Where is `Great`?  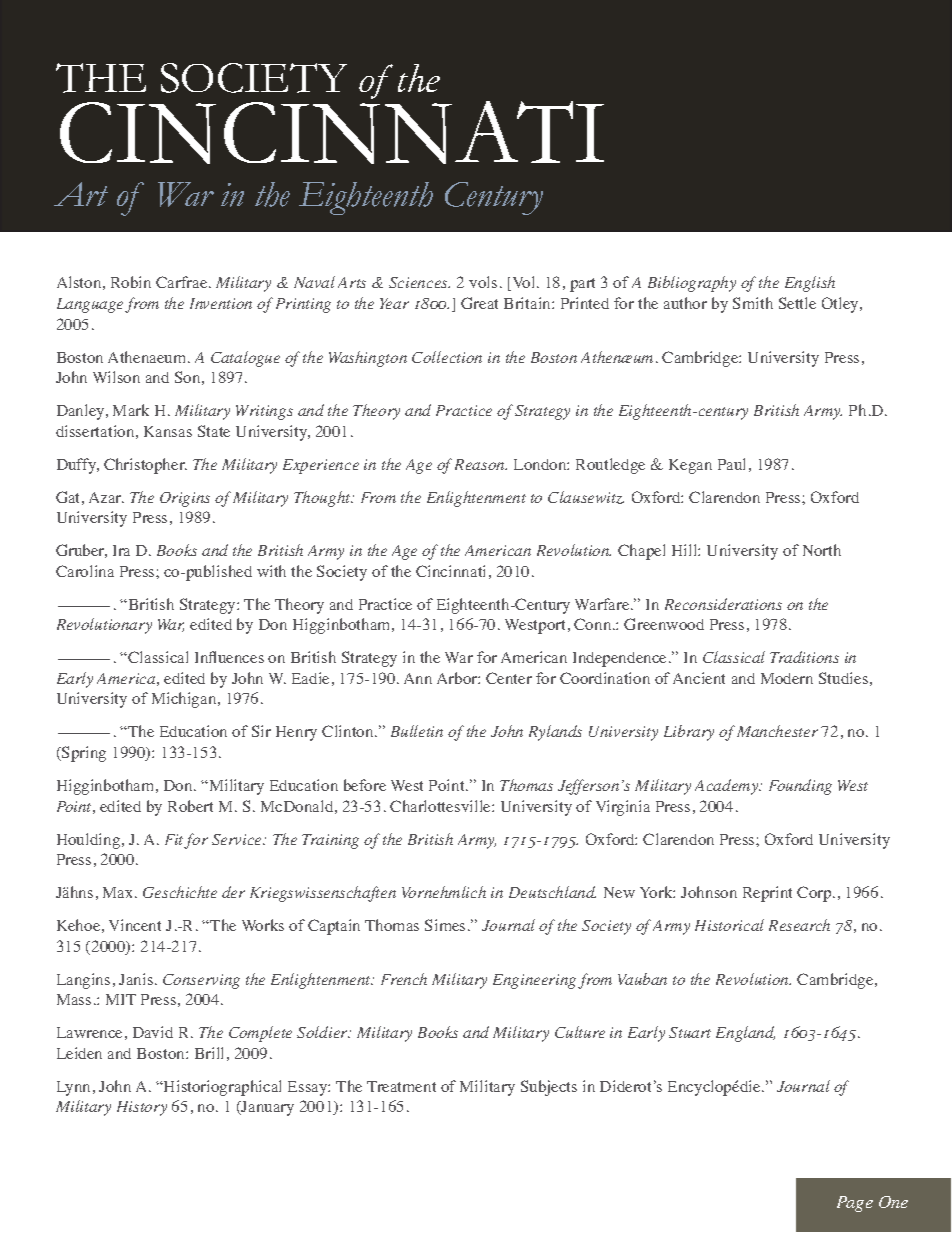 Great is located at coordinates (479, 303).
